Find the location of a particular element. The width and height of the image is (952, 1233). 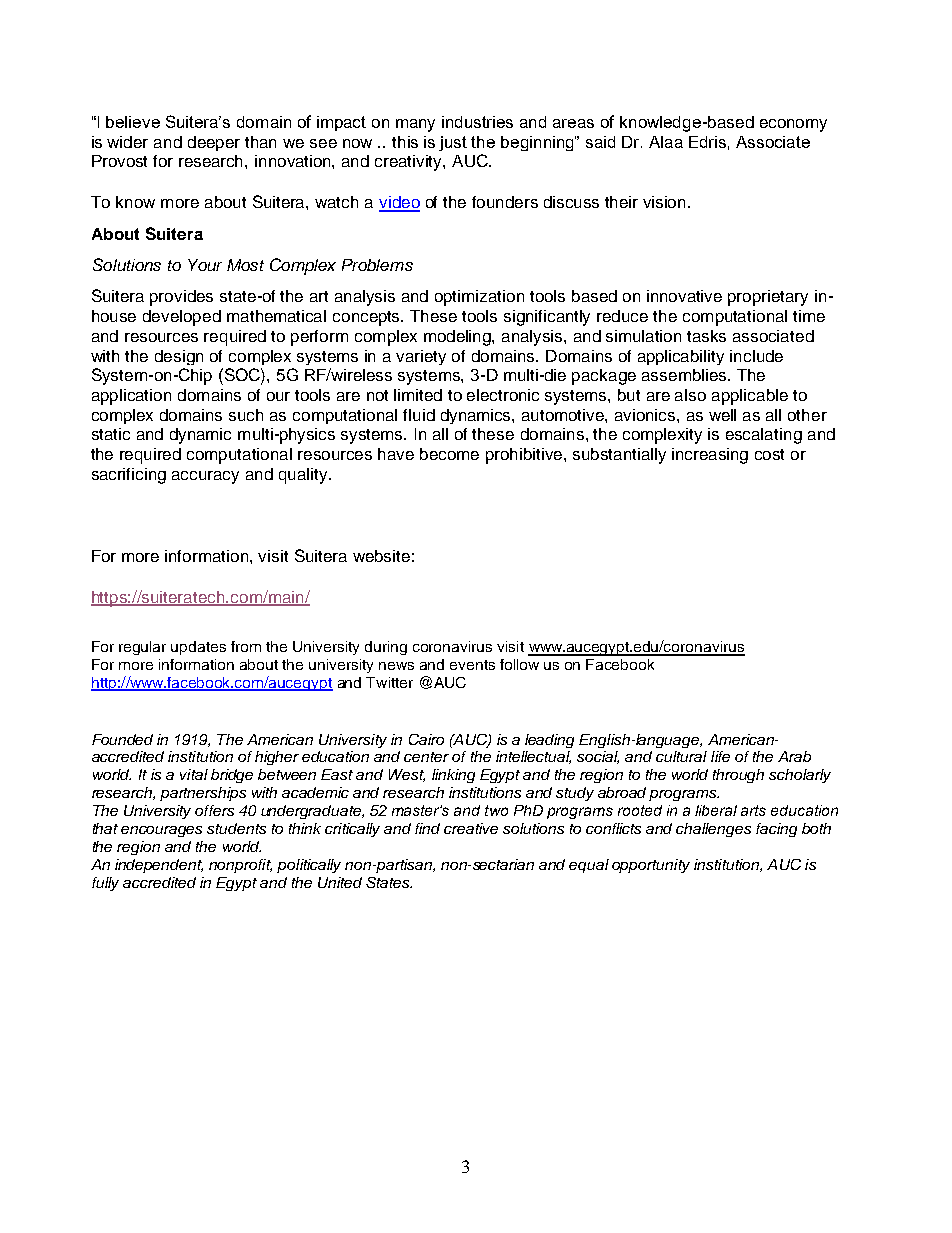

provides is located at coordinates (181, 298).
